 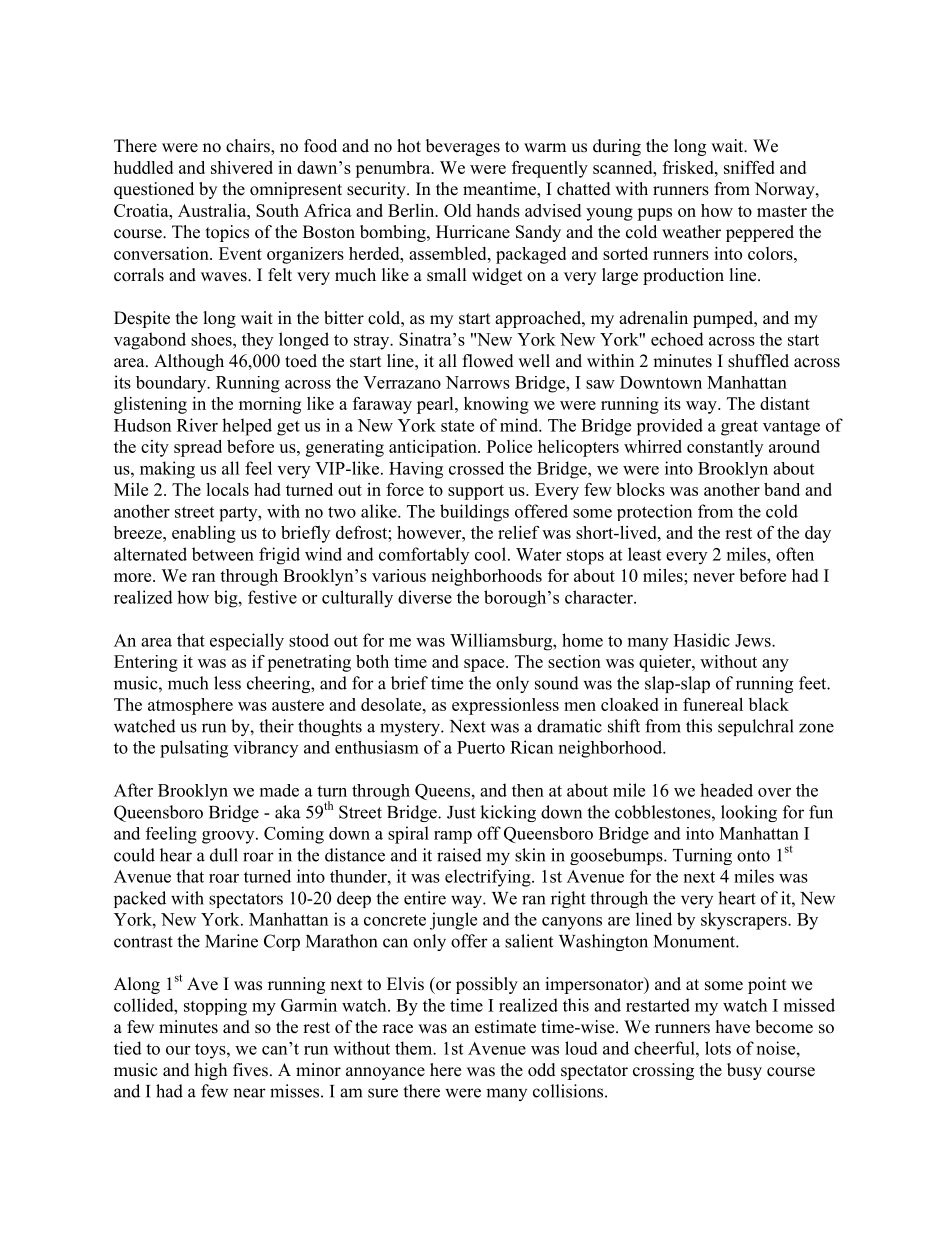 What do you see at coordinates (739, 428) in the screenshot?
I see `great` at bounding box center [739, 428].
